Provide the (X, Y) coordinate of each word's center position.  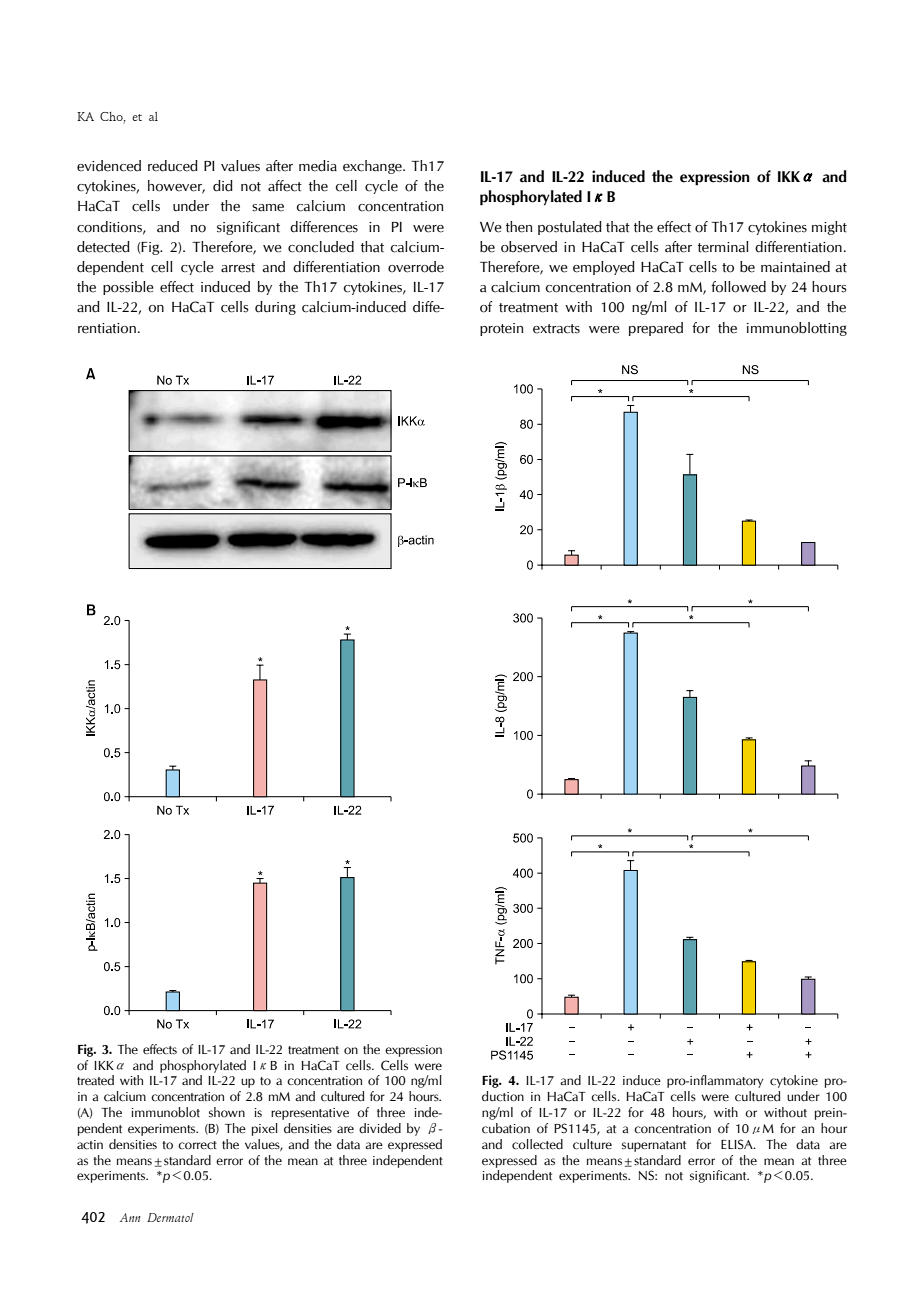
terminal (723, 247)
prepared (656, 329)
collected (537, 1144)
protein (501, 329)
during (275, 308)
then (519, 227)
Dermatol (170, 1217)
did (223, 186)
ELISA (738, 1144)
